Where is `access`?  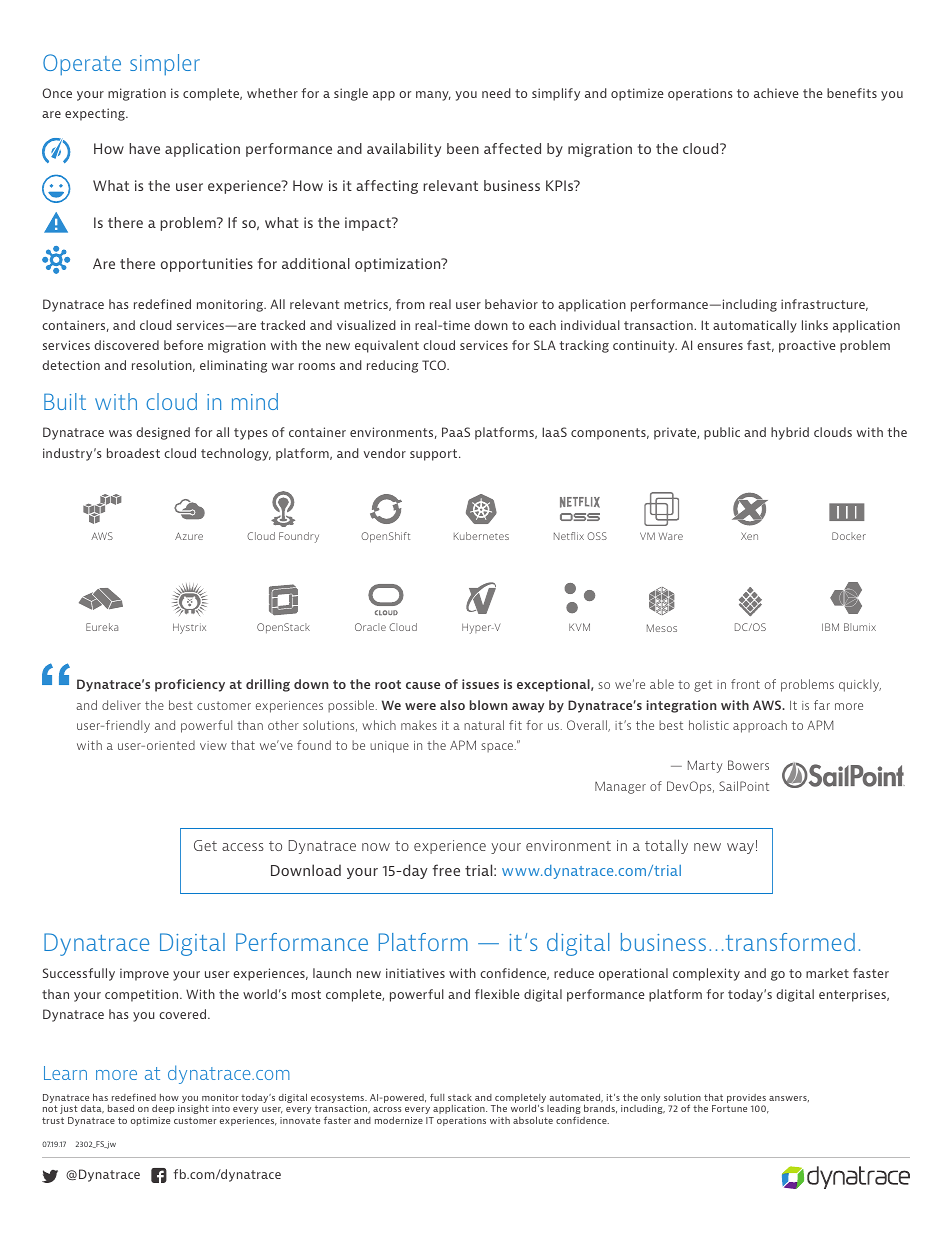
access is located at coordinates (243, 847).
